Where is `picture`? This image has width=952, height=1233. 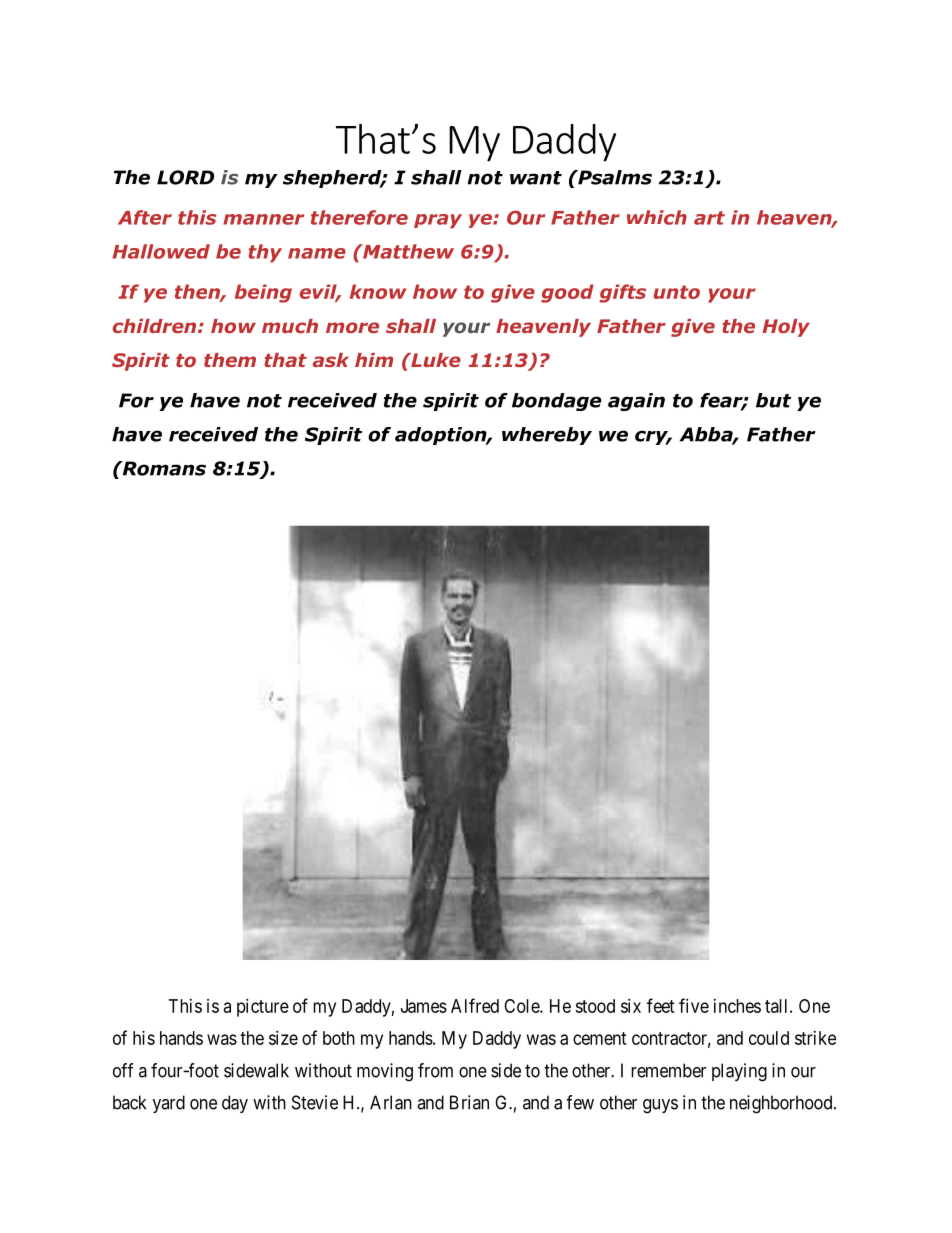
picture is located at coordinates (263, 1008).
